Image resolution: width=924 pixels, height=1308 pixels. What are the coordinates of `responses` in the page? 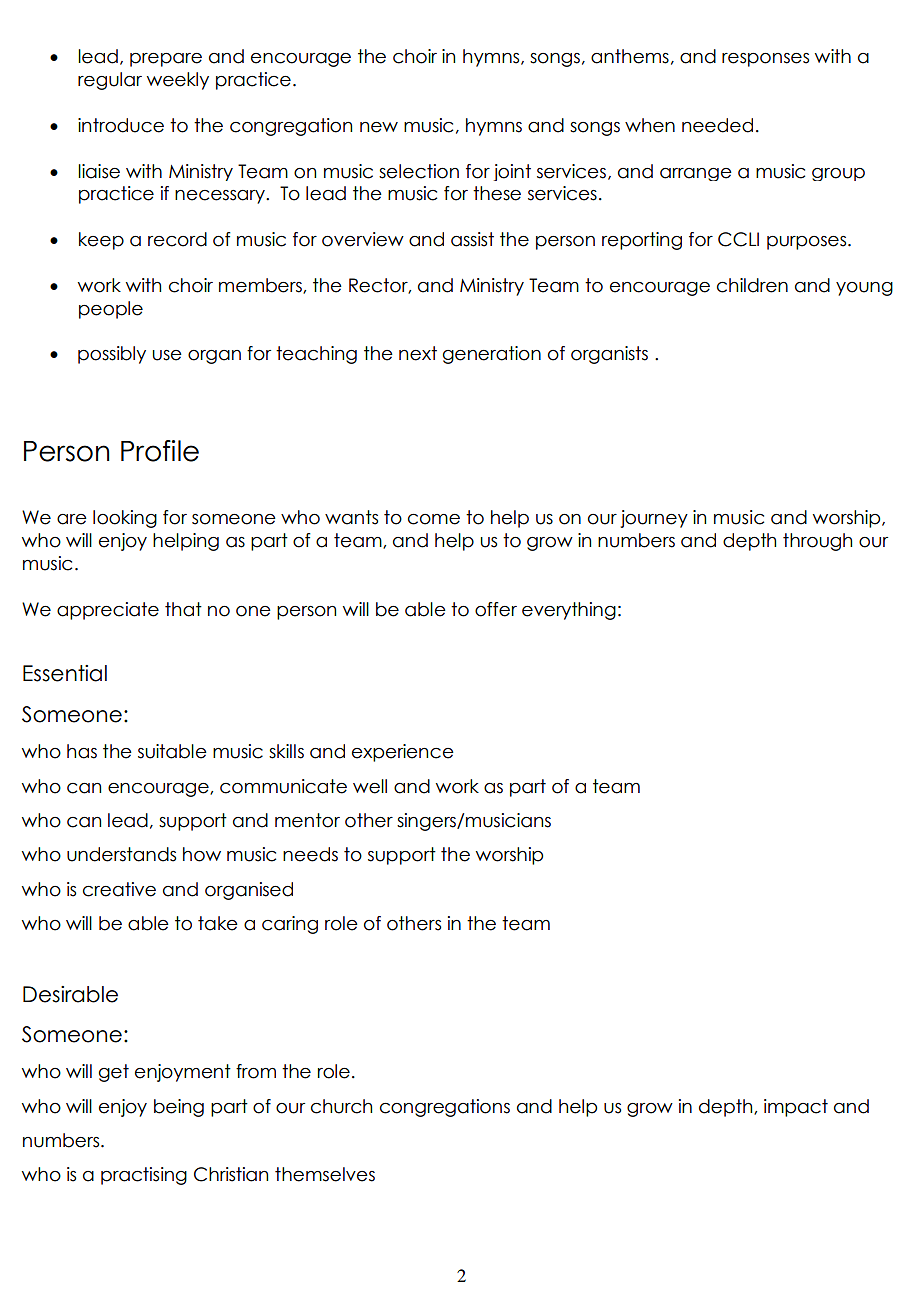 It's located at (765, 60).
